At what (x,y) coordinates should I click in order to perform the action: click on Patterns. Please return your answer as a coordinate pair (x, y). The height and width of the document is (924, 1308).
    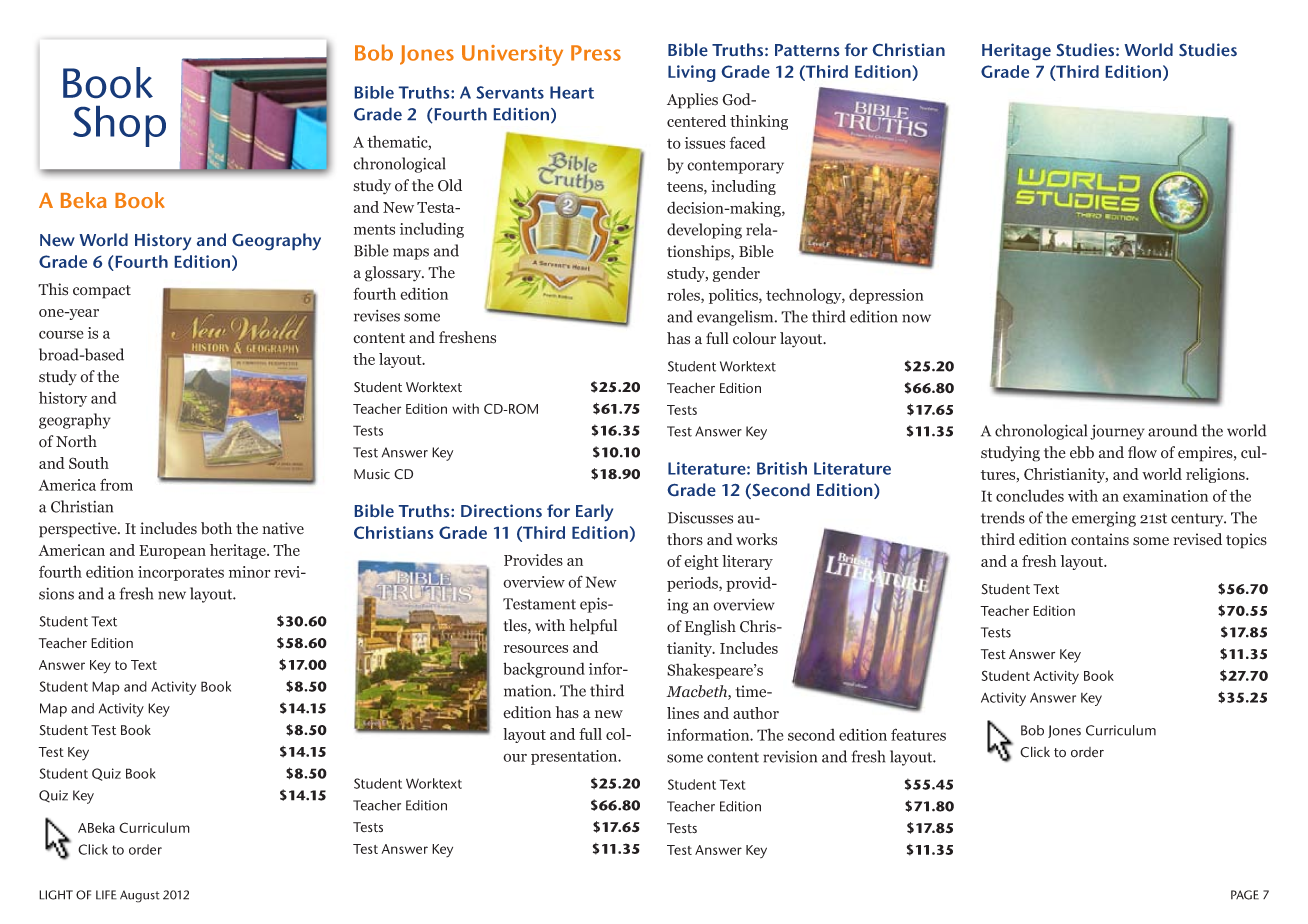
    Looking at the image, I should click on (807, 50).
